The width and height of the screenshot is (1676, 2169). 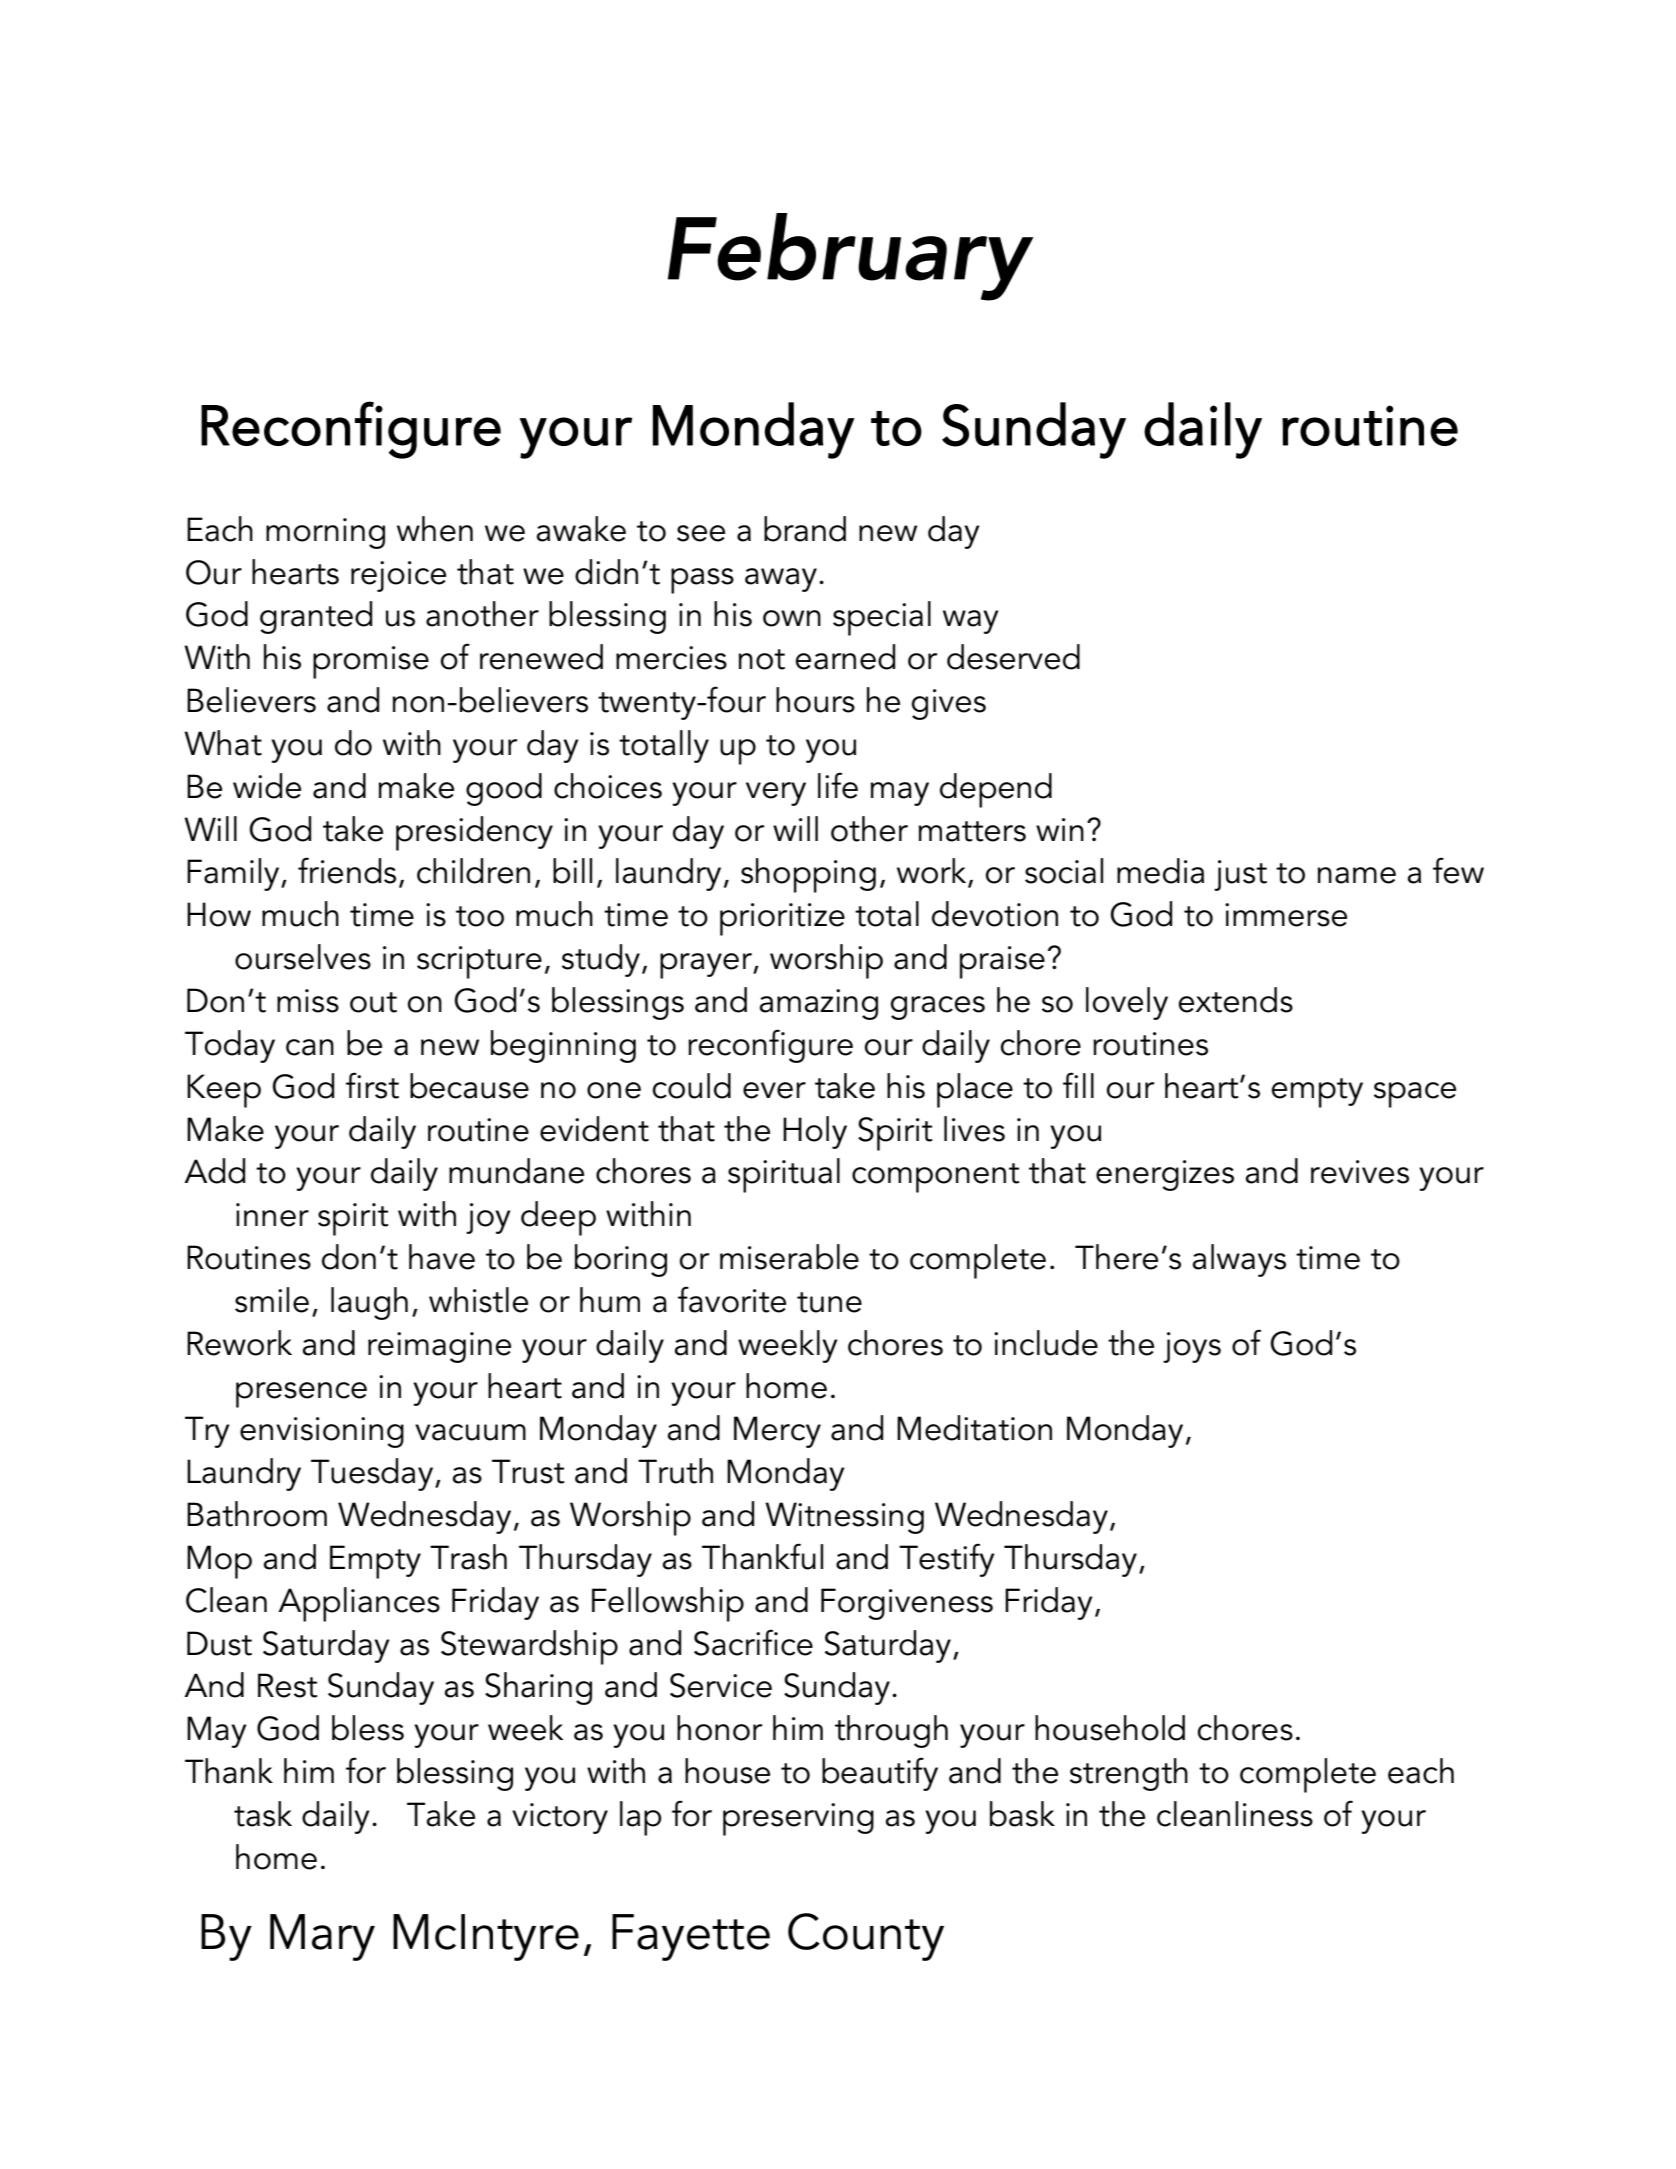 What do you see at coordinates (1129, 1774) in the screenshot?
I see `strength` at bounding box center [1129, 1774].
